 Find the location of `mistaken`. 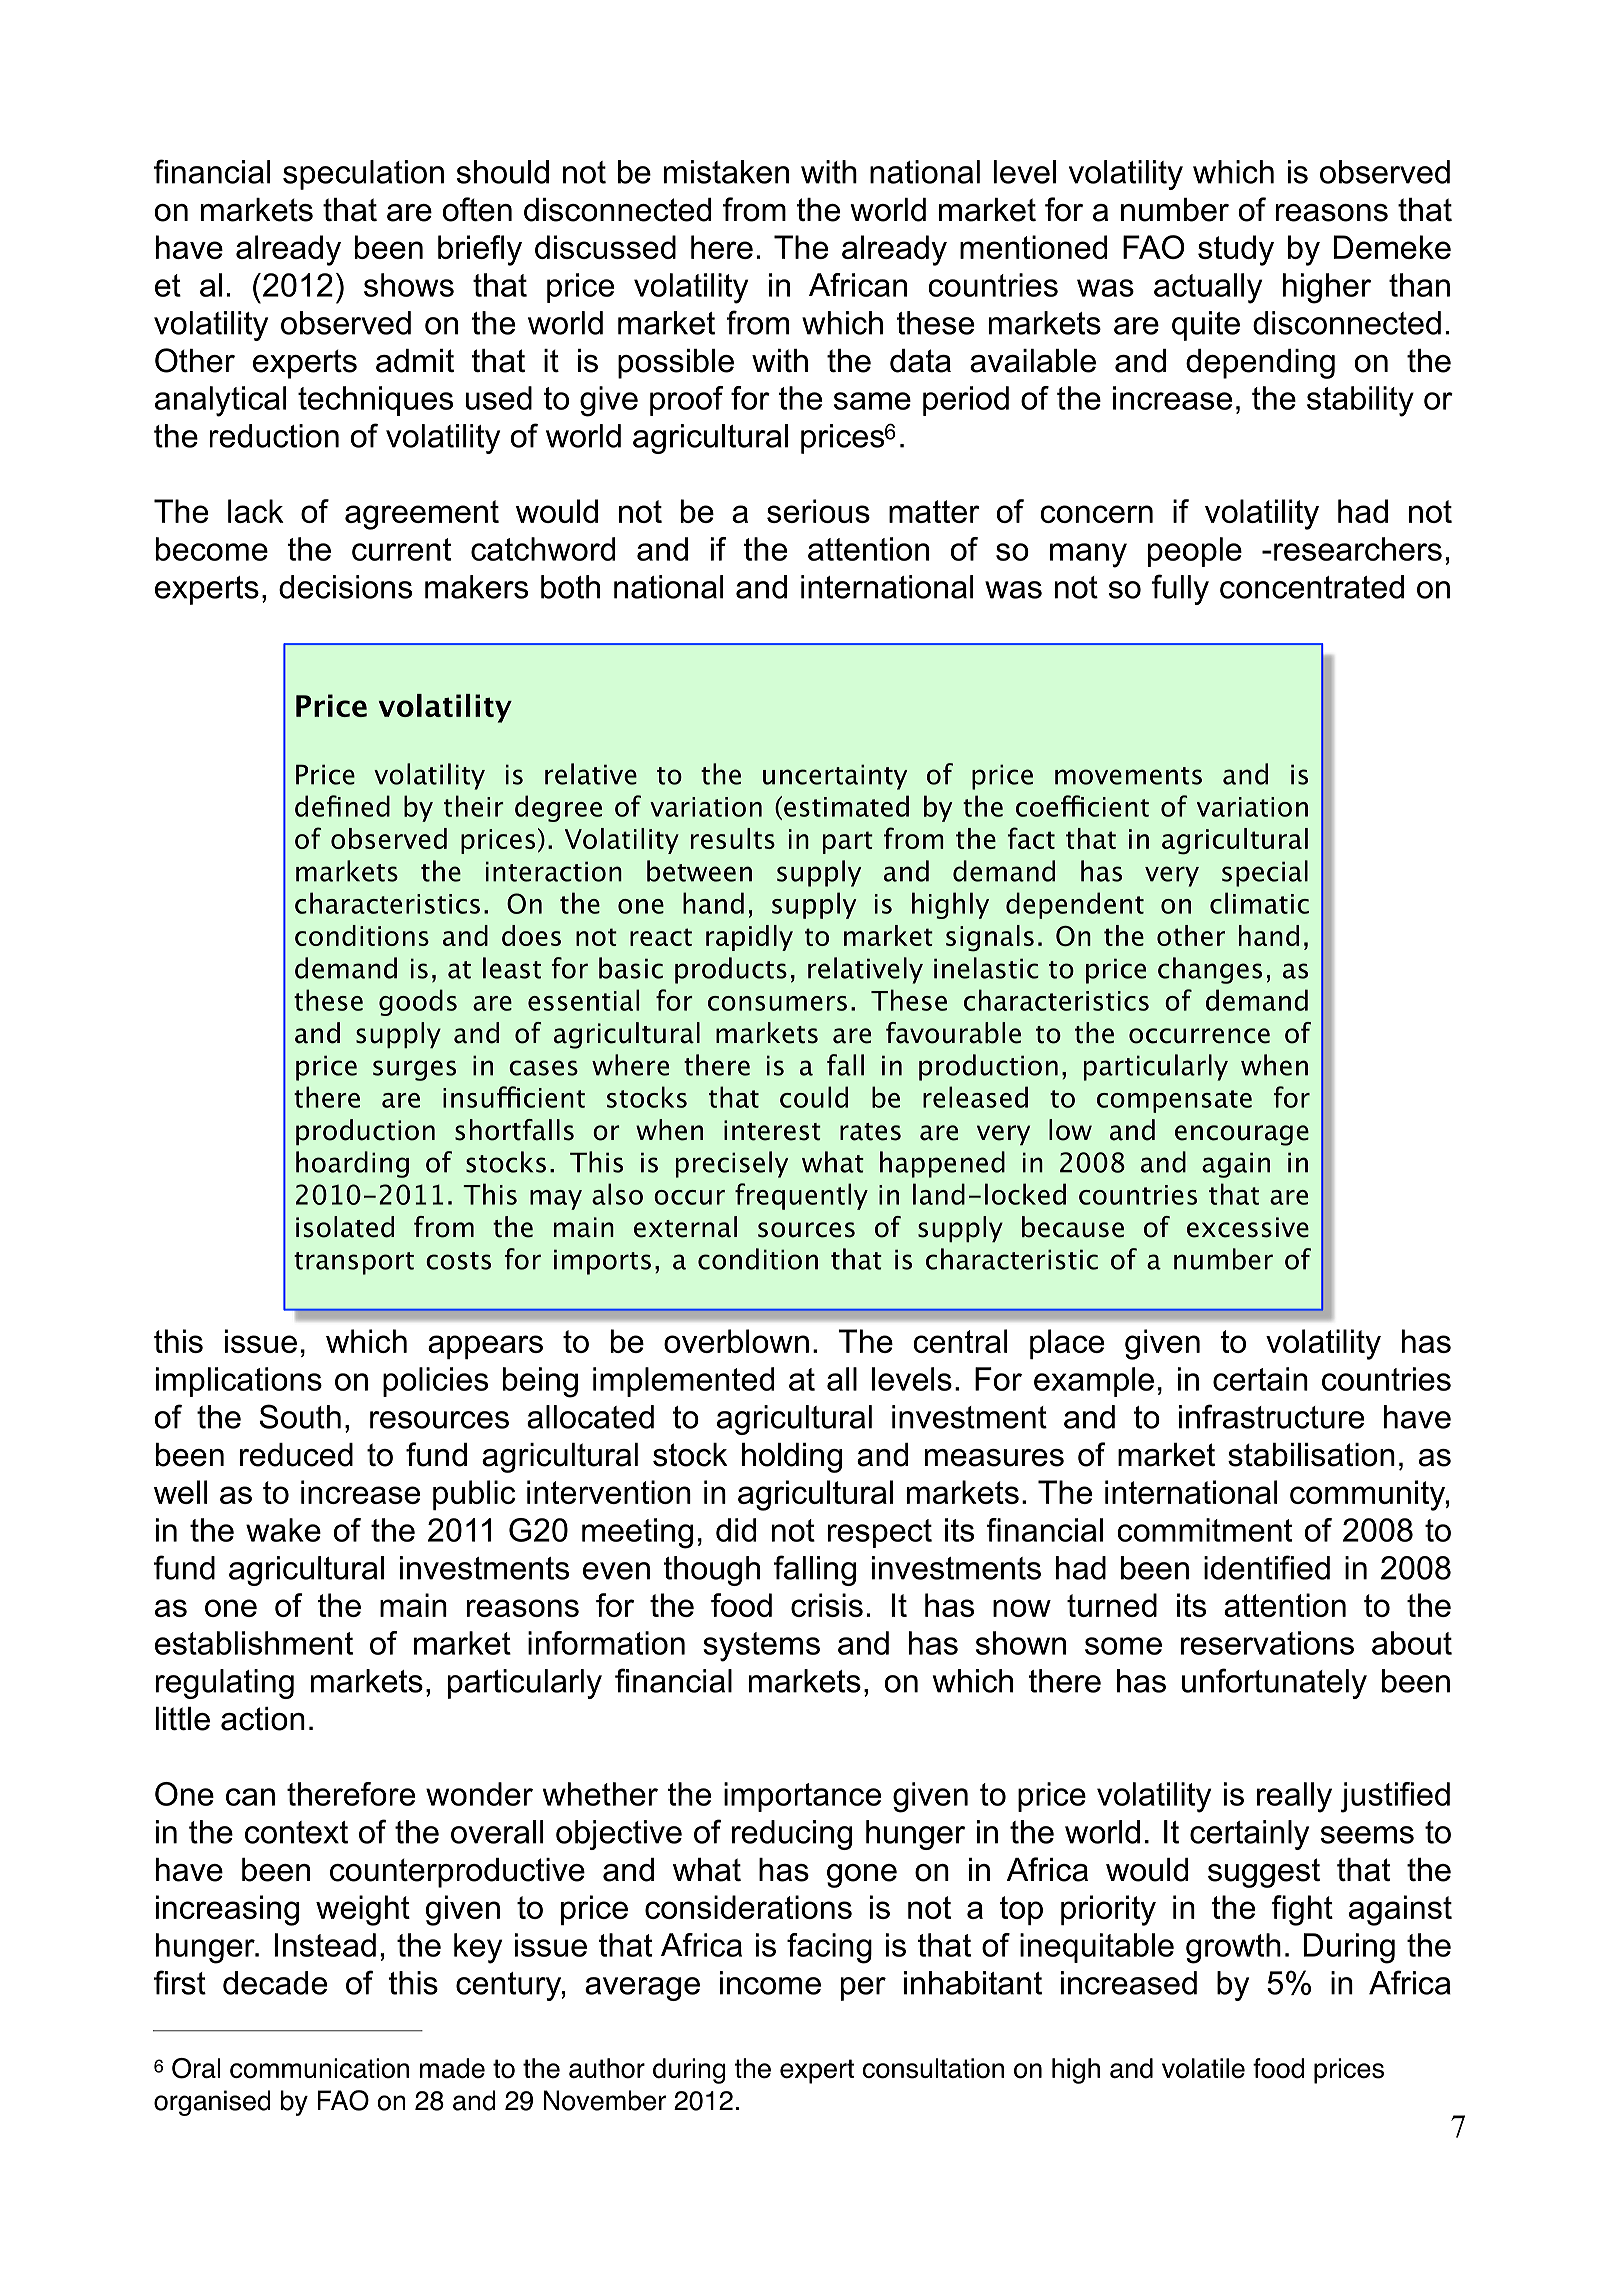

mistaken is located at coordinates (726, 172).
